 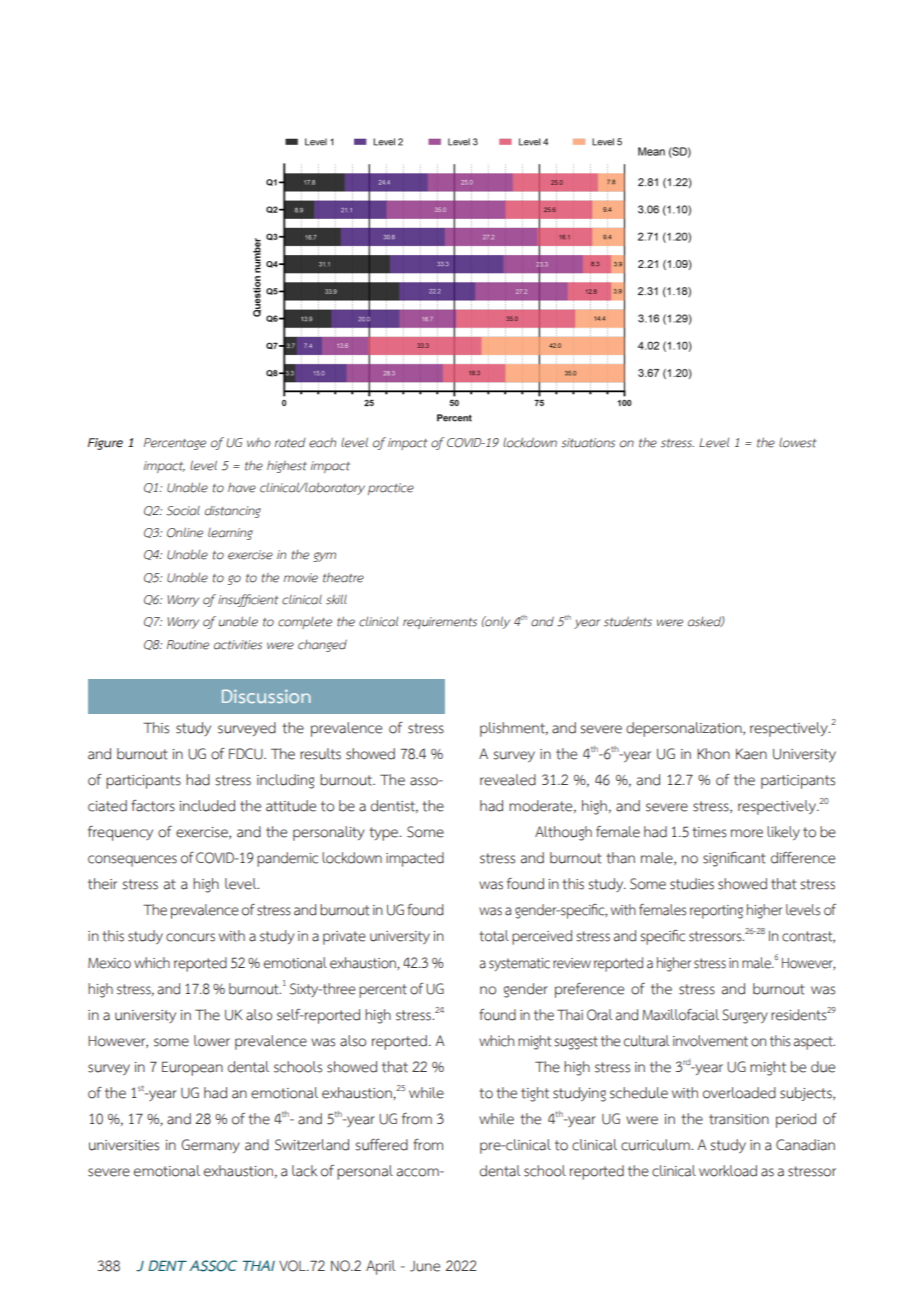 I want to click on have, so click(x=242, y=487).
